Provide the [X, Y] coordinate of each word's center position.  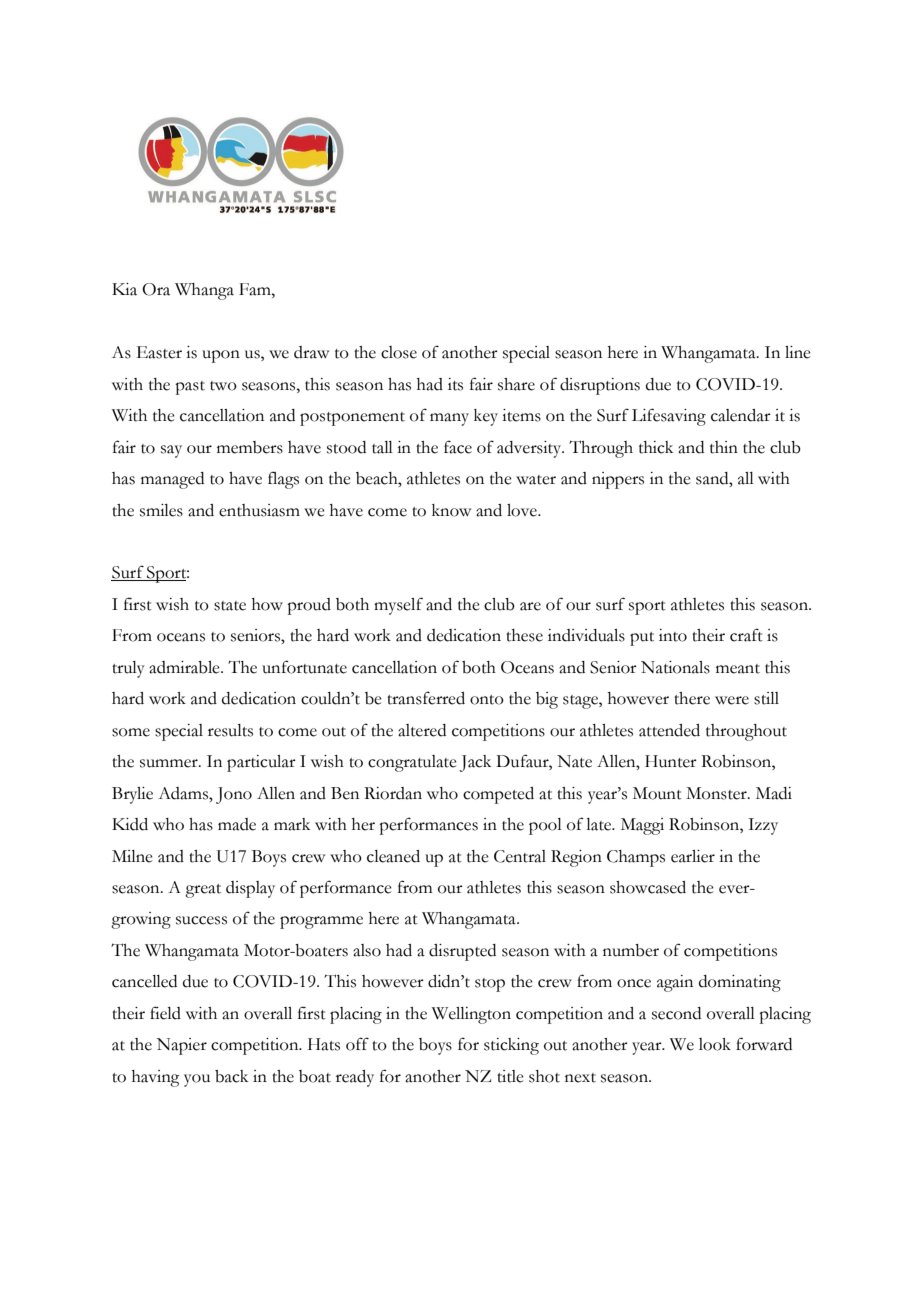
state [230, 606]
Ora [156, 289]
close [399, 352]
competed [498, 795]
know [451, 510]
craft [746, 635]
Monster [717, 793]
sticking [511, 1046]
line [798, 352]
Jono [234, 795]
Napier [182, 1046]
